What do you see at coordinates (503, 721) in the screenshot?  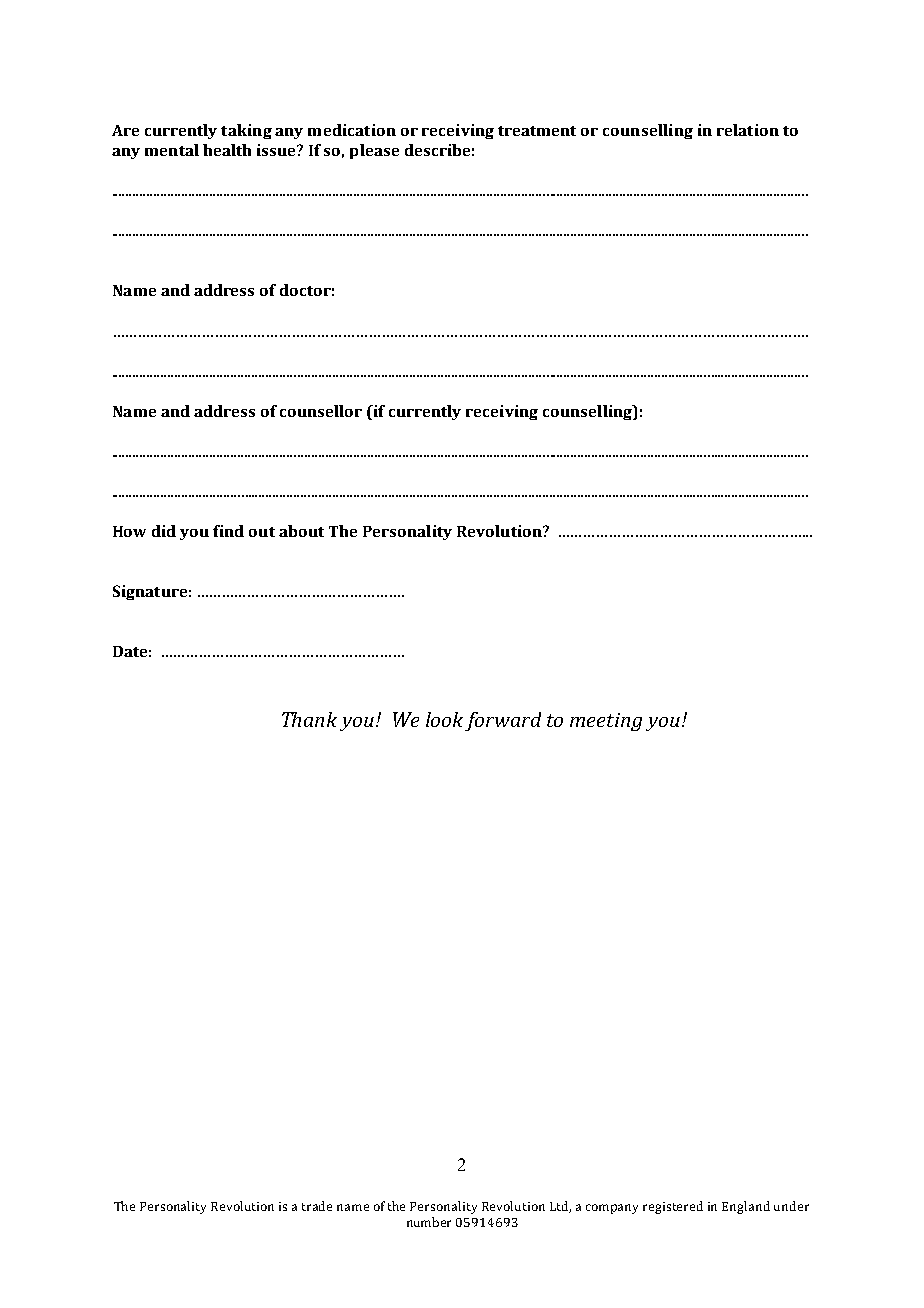 I see `forward` at bounding box center [503, 721].
